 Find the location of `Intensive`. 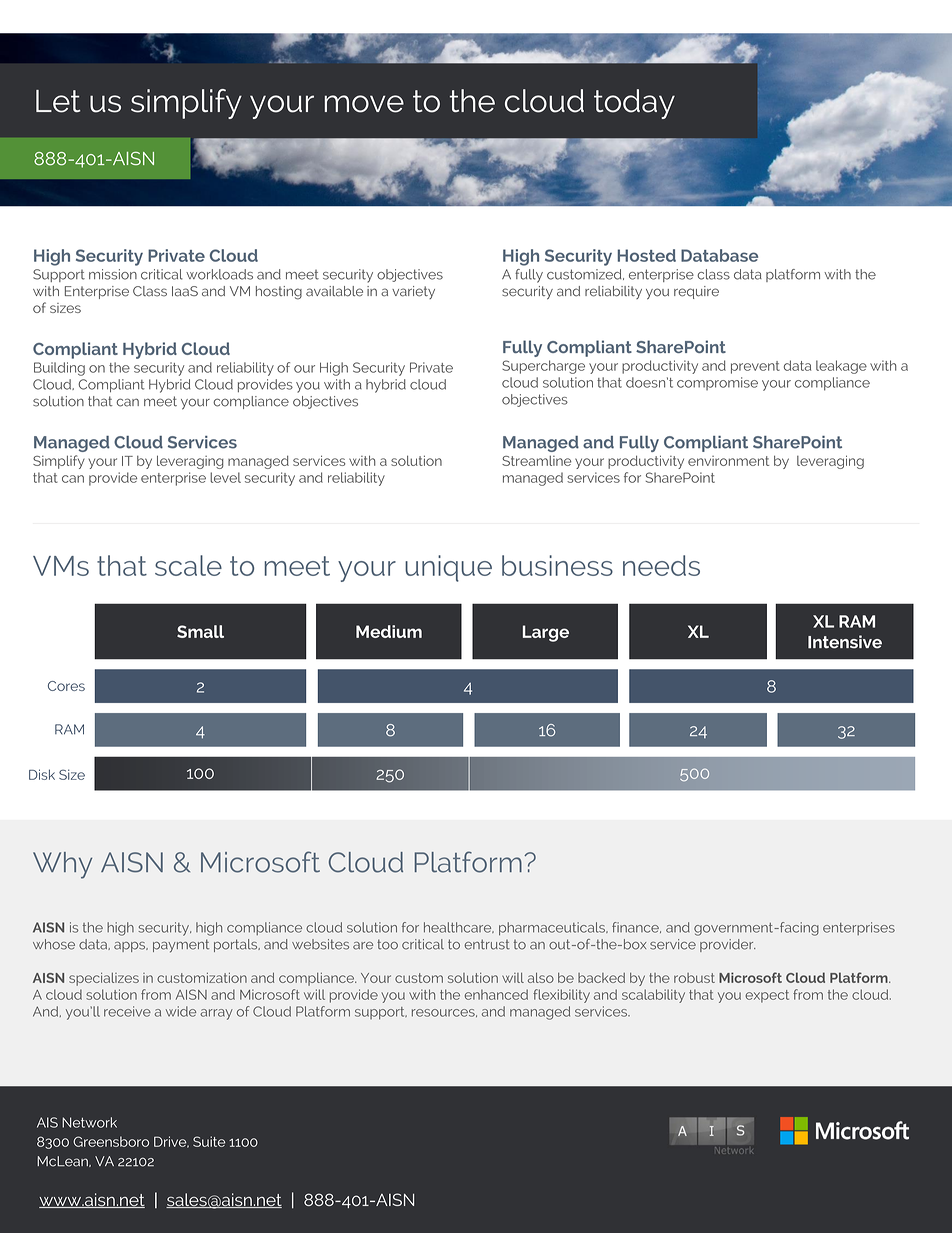

Intensive is located at coordinates (845, 642).
